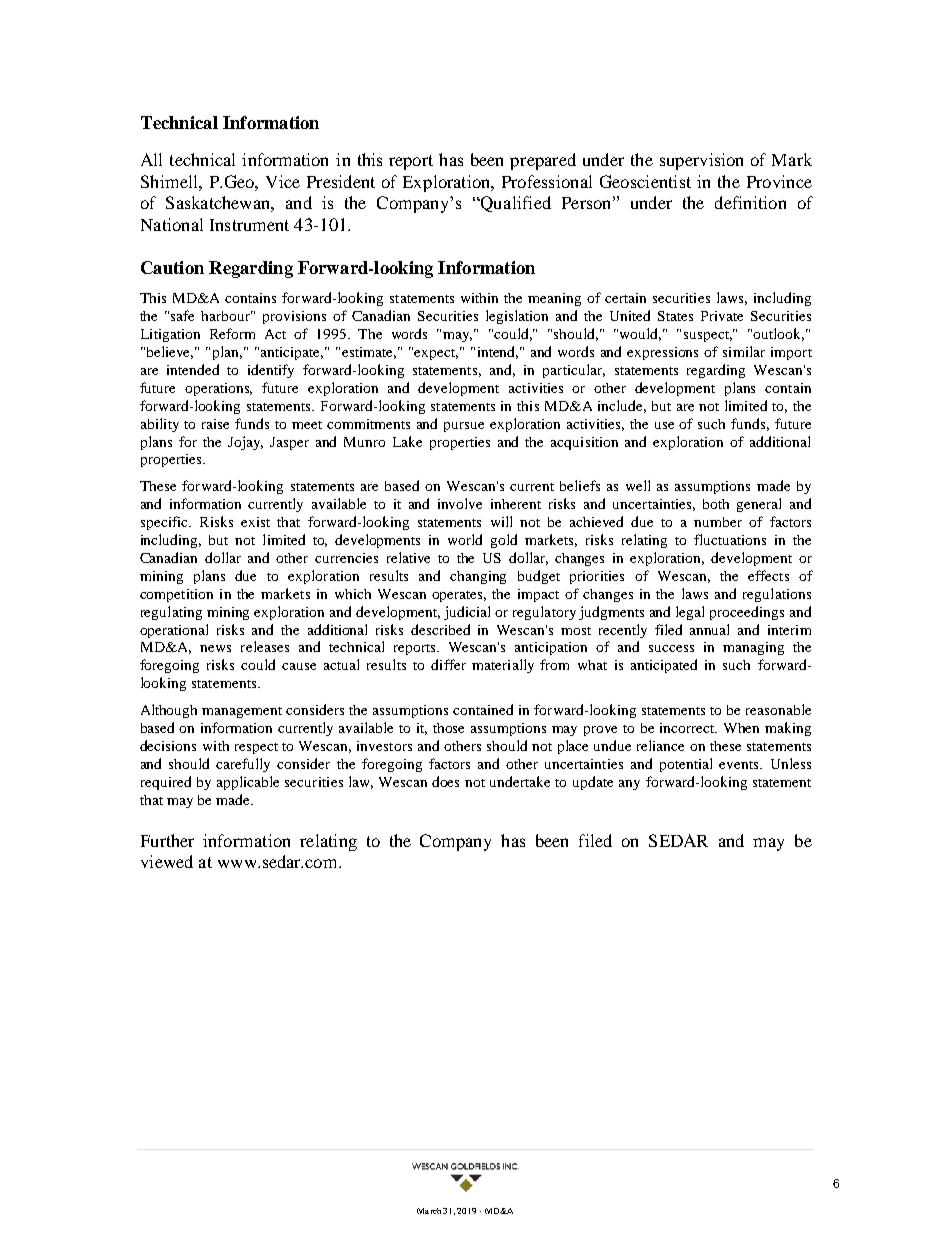 This image has width=952, height=1233. I want to click on pursue, so click(464, 427).
